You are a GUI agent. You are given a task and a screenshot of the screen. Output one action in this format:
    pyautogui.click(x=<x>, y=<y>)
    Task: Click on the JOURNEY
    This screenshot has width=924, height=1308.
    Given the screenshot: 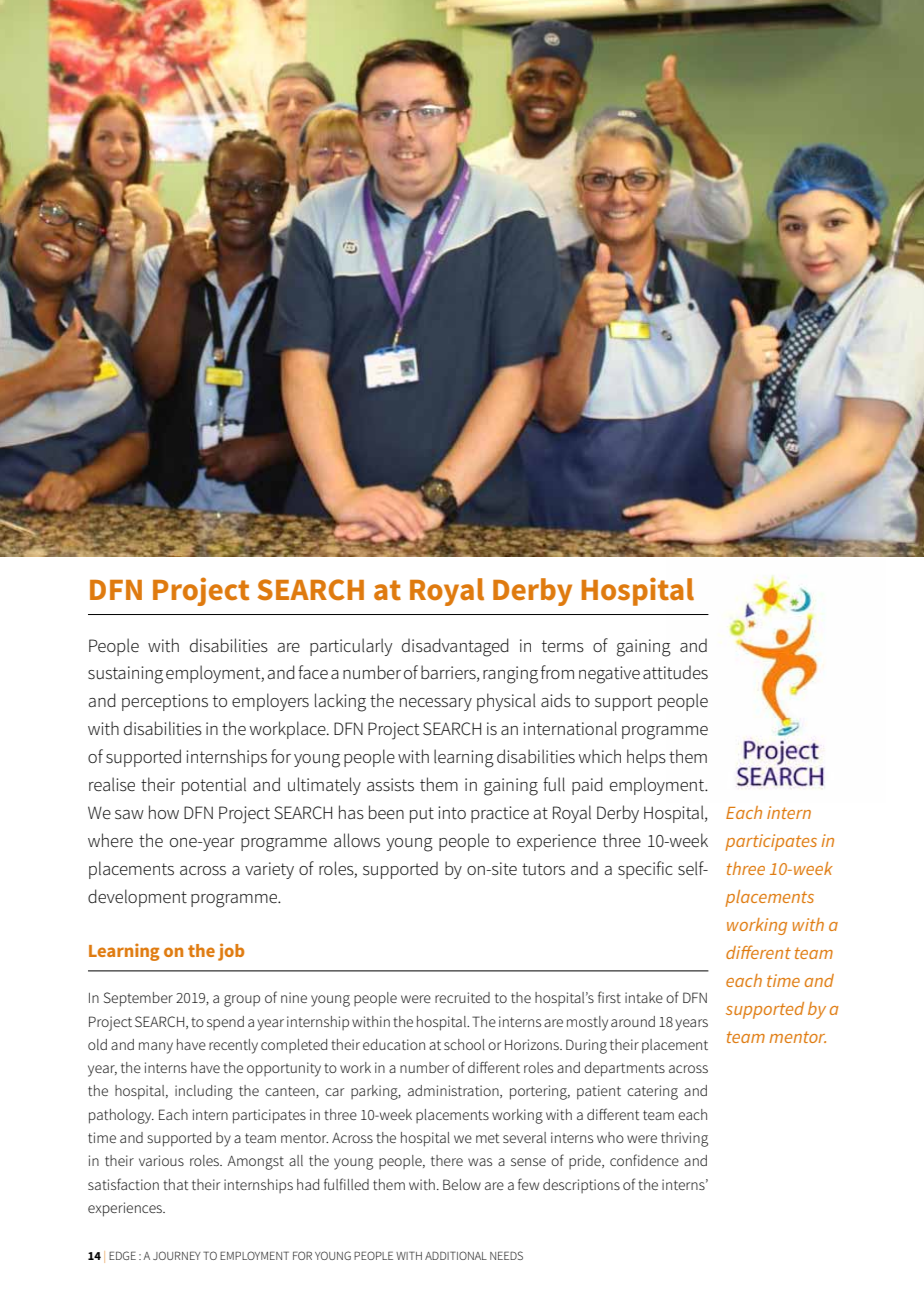 What is the action you would take?
    pyautogui.click(x=177, y=1255)
